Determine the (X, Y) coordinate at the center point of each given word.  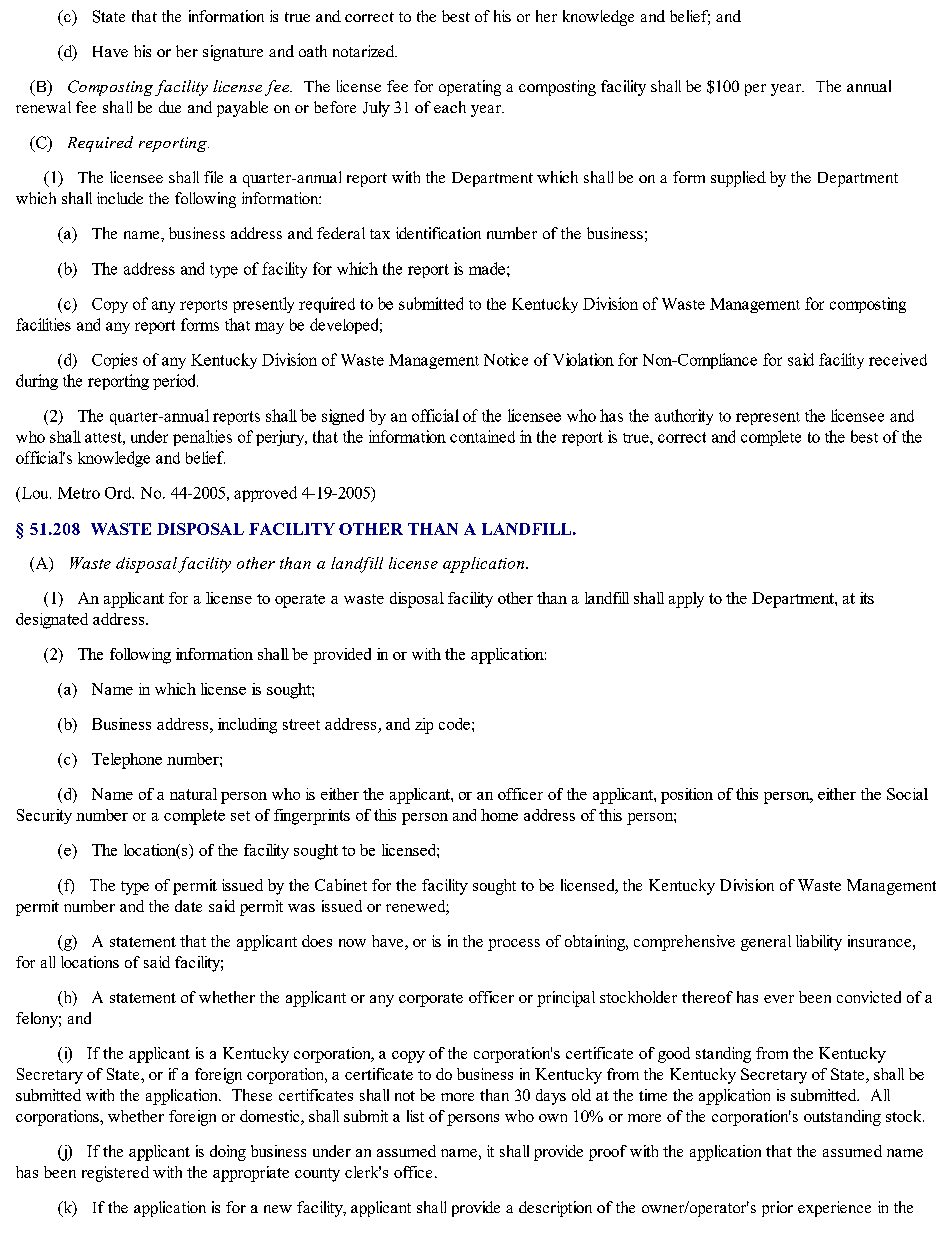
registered (115, 1174)
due (170, 107)
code (454, 724)
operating (470, 88)
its (867, 598)
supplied (738, 179)
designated (52, 621)
